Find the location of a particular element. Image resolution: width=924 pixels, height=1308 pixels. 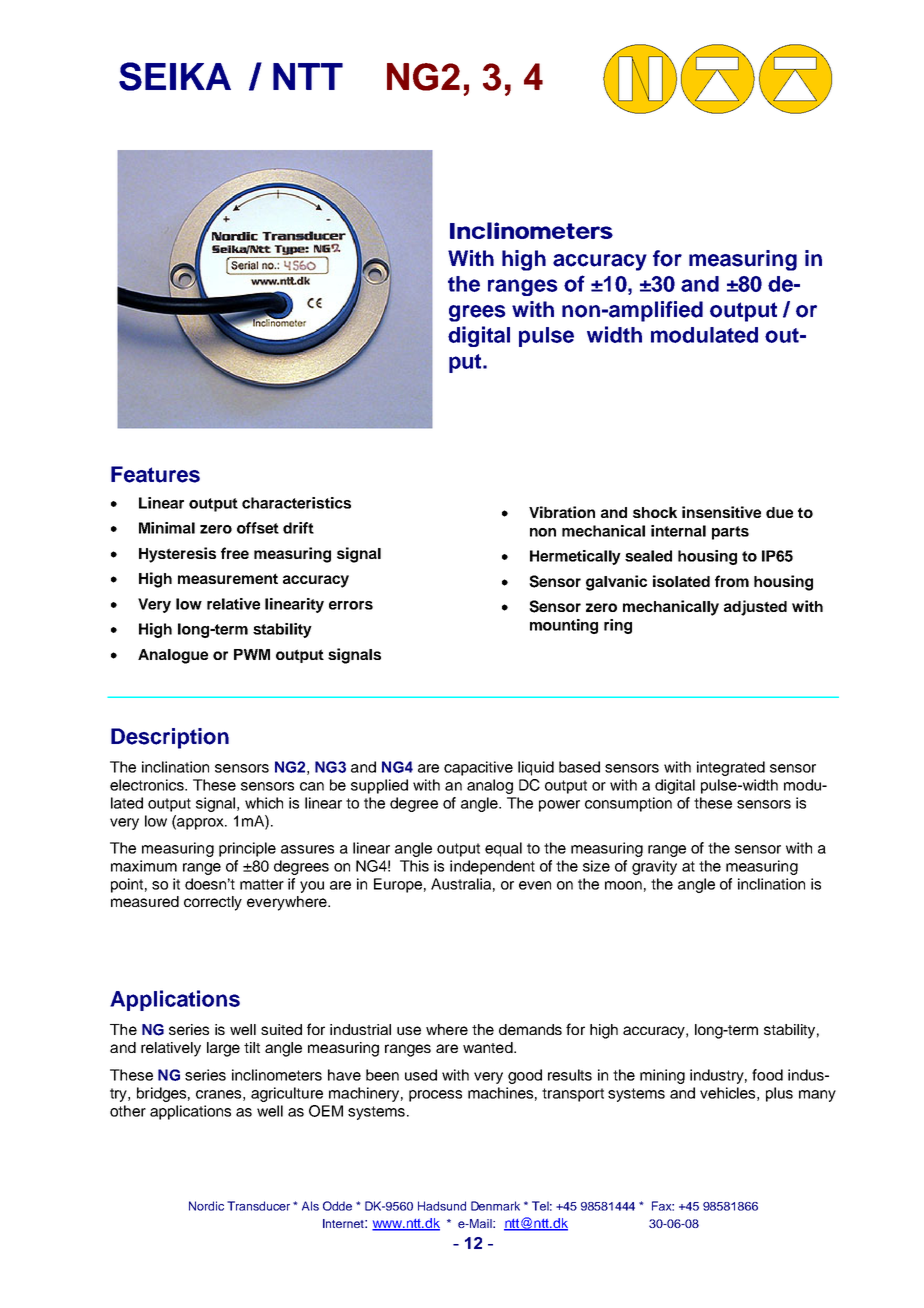

parts is located at coordinates (730, 533).
